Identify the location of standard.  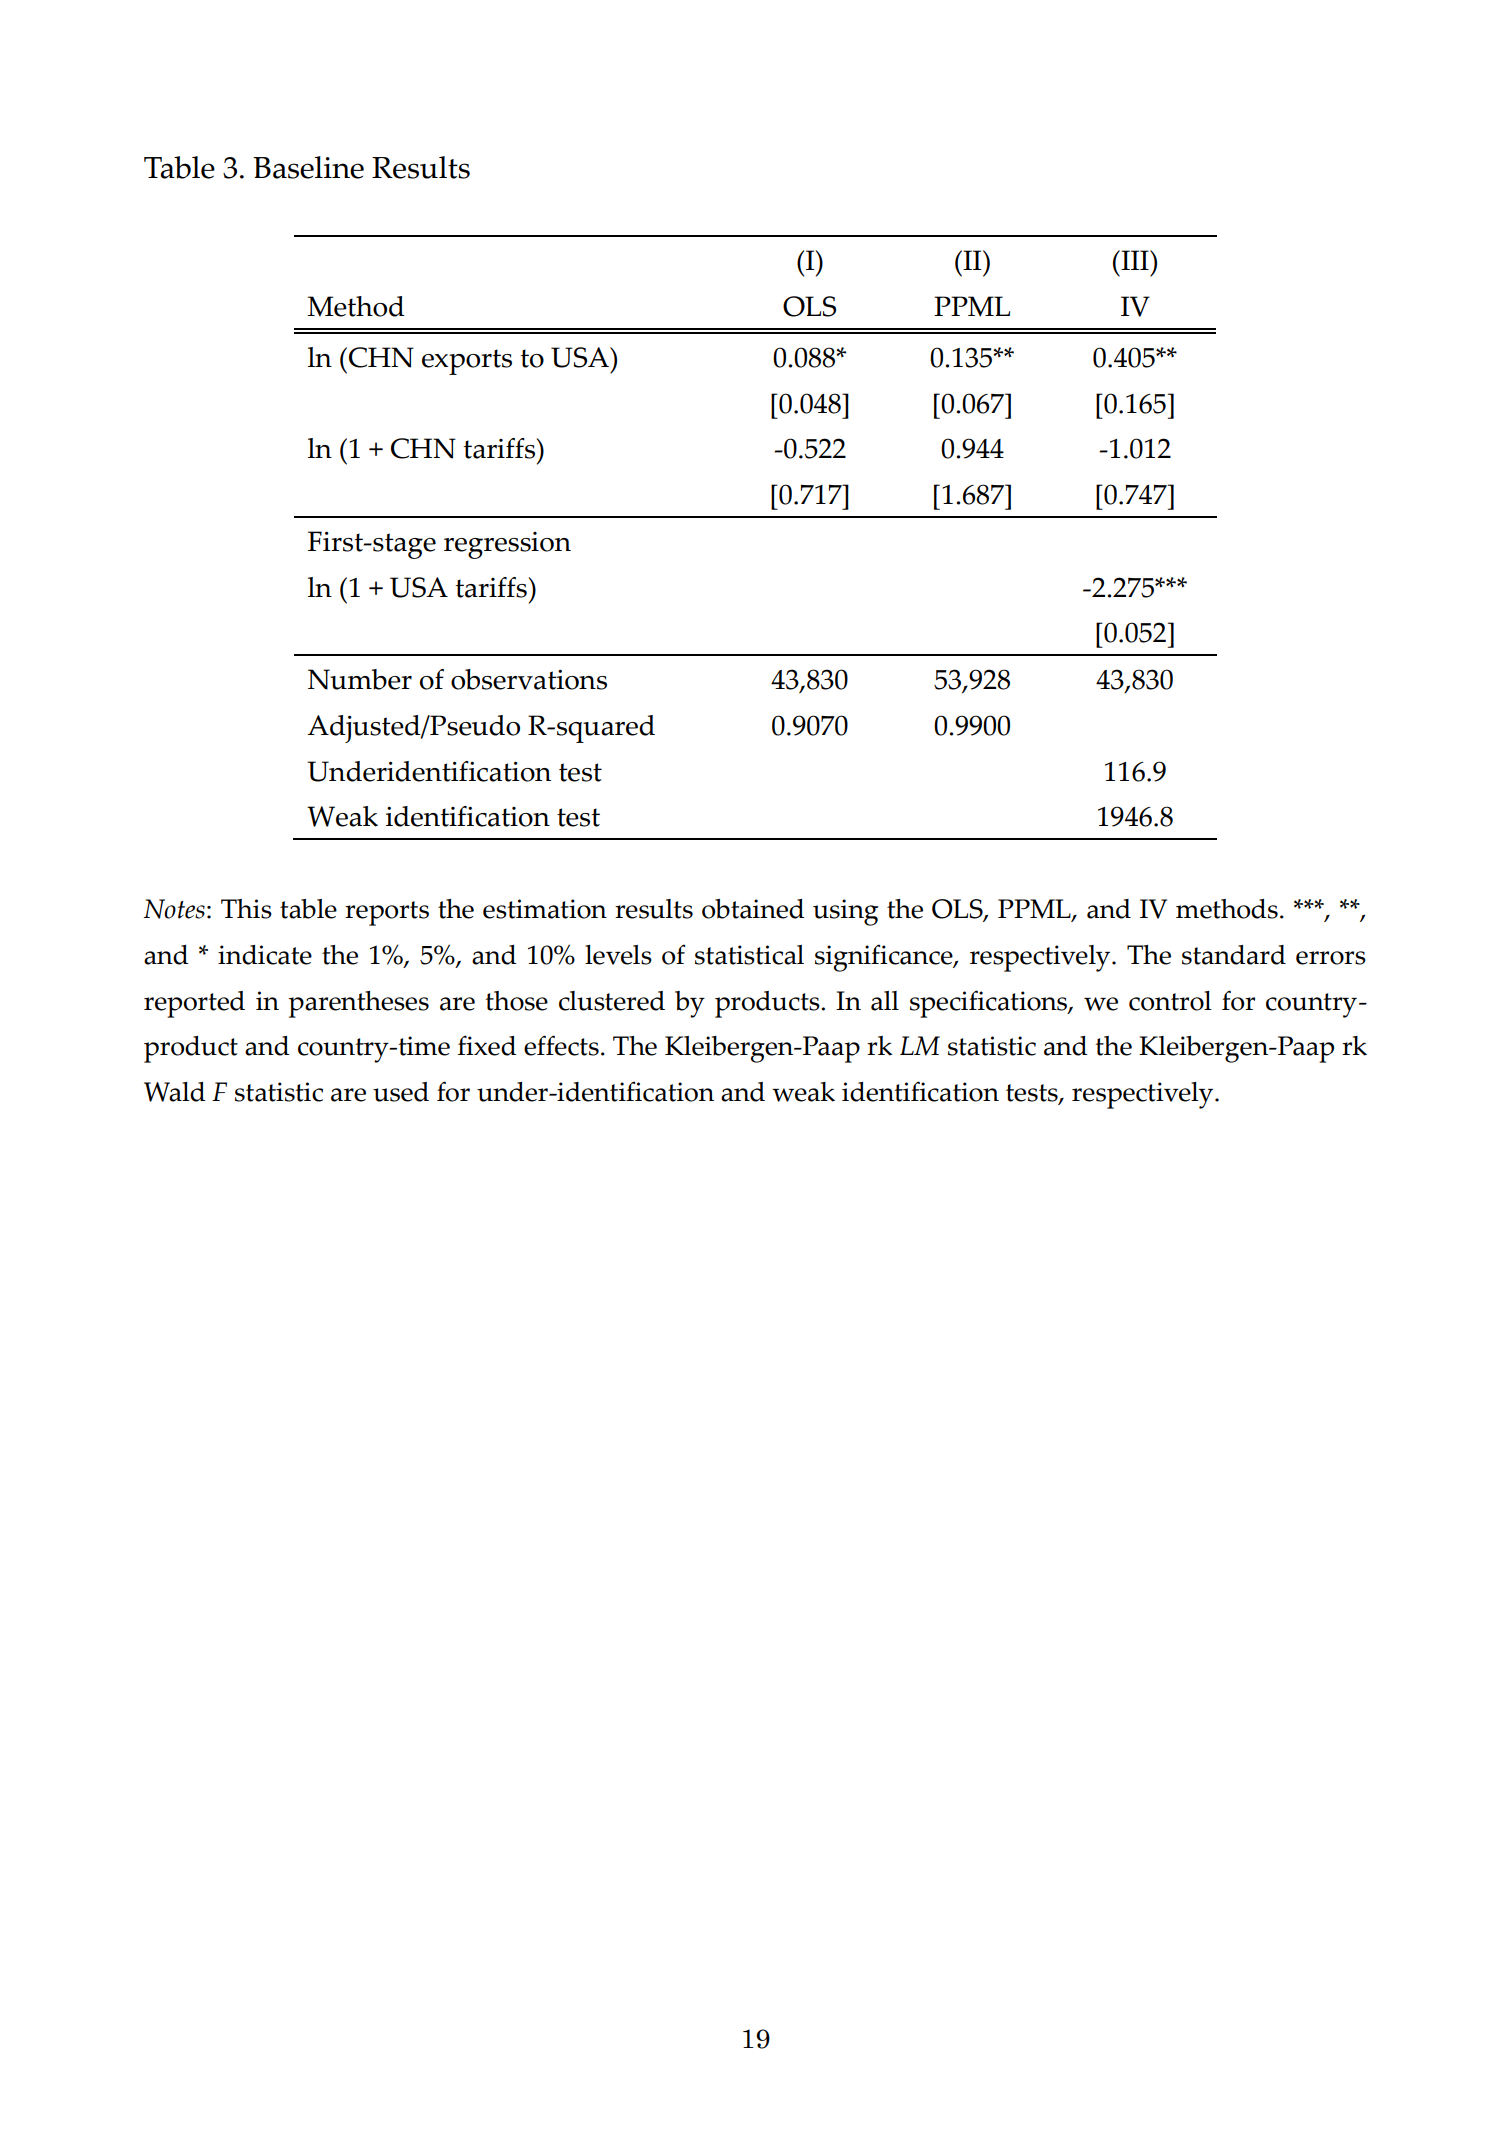
(1234, 955).
